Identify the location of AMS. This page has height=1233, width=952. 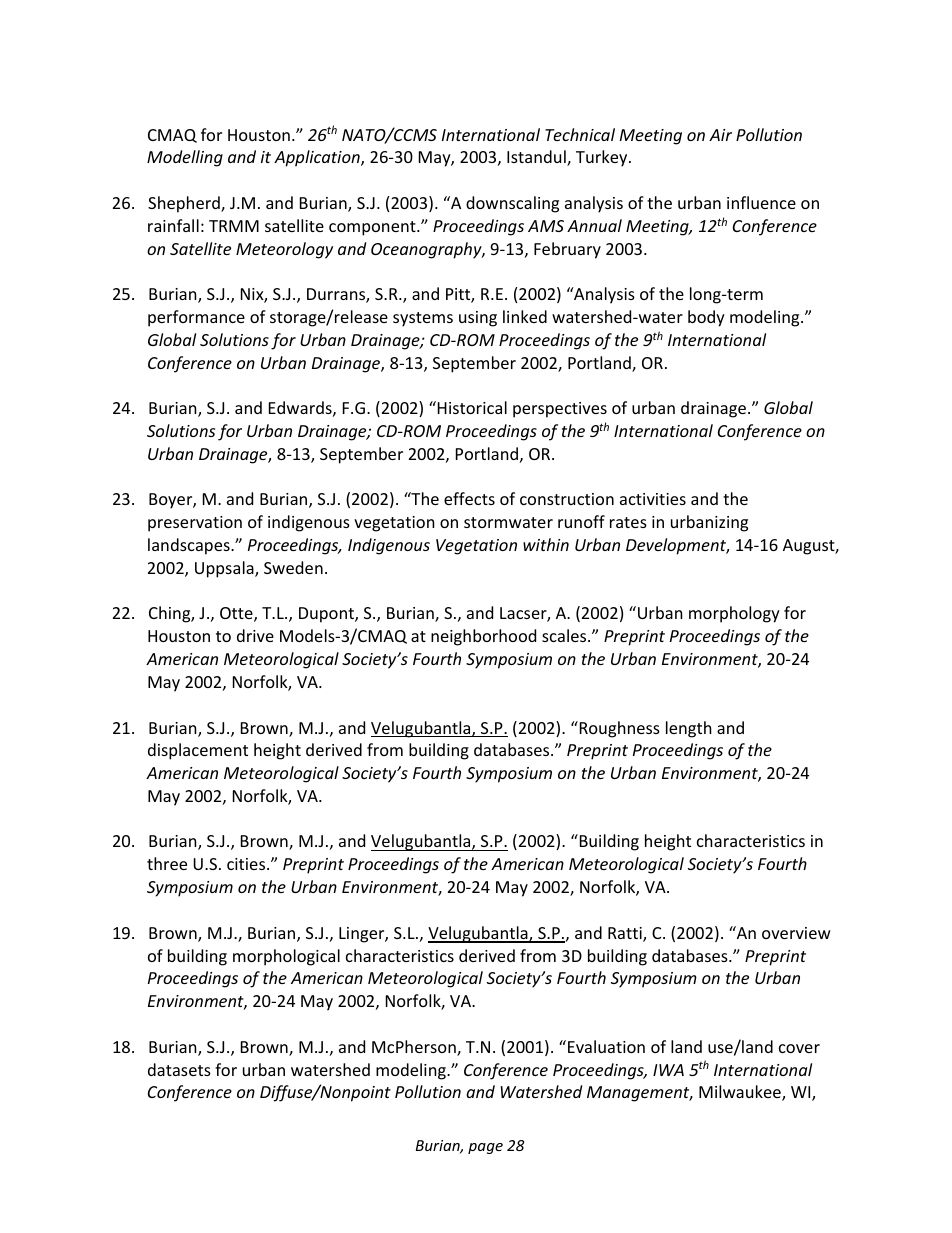
(546, 226).
